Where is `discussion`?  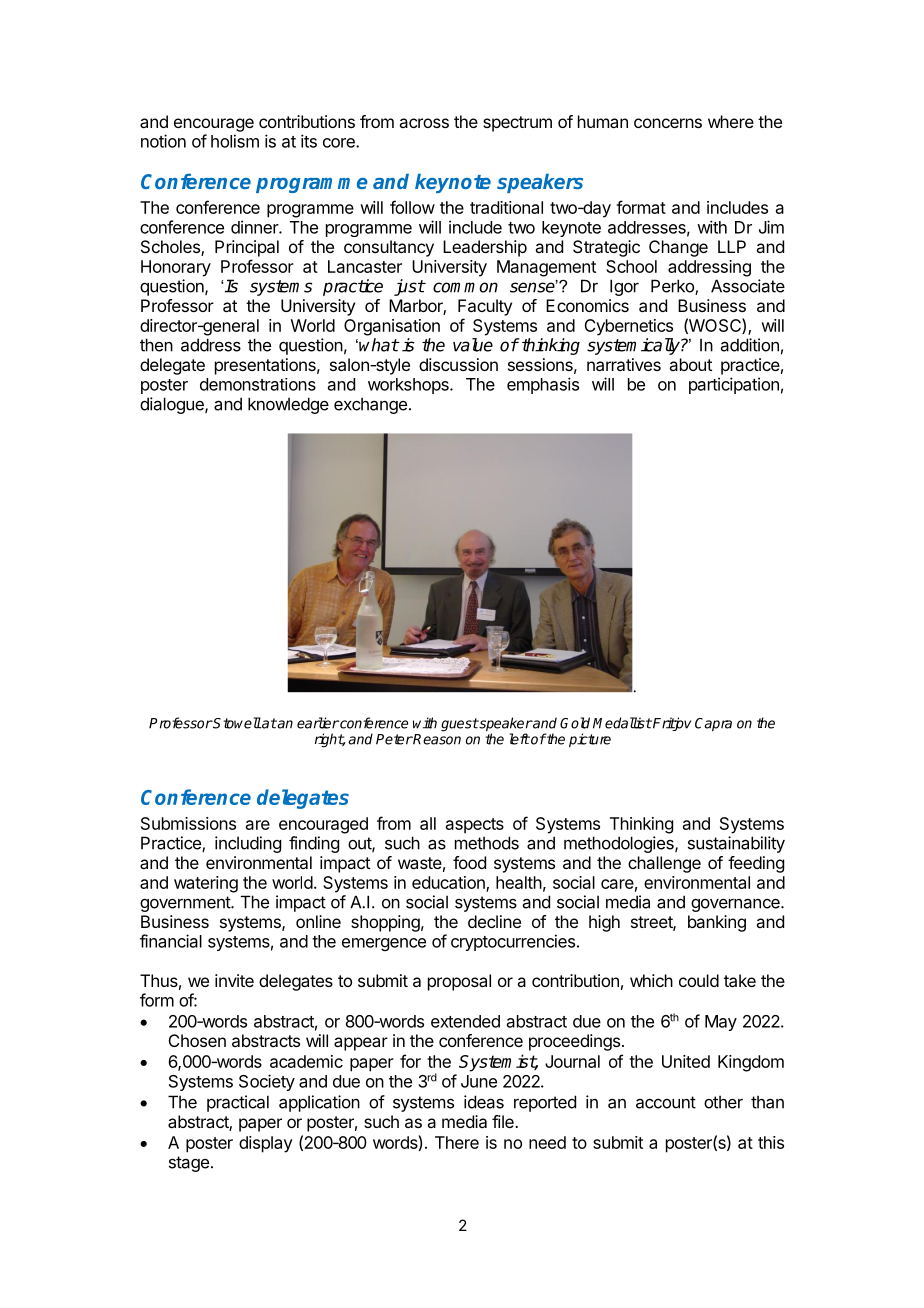 discussion is located at coordinates (458, 364).
